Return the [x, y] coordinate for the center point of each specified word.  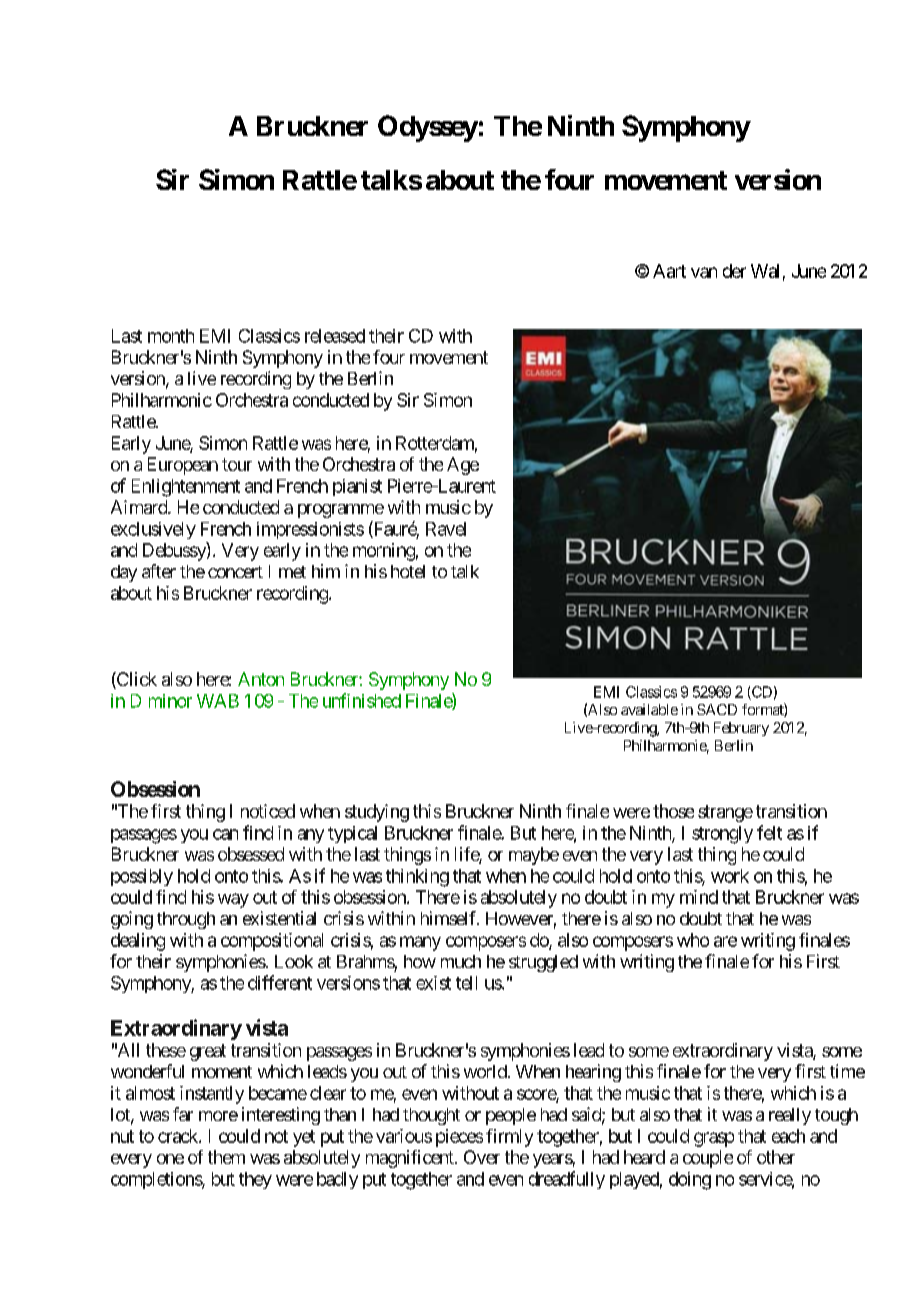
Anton [261, 679]
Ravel [446, 529]
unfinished [362, 700]
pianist [357, 487]
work [730, 876]
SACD [717, 709]
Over [482, 1157]
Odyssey [428, 128]
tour [237, 464]
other [776, 1157]
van [704, 272]
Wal [765, 271]
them [226, 1157]
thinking [417, 878]
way [233, 900]
